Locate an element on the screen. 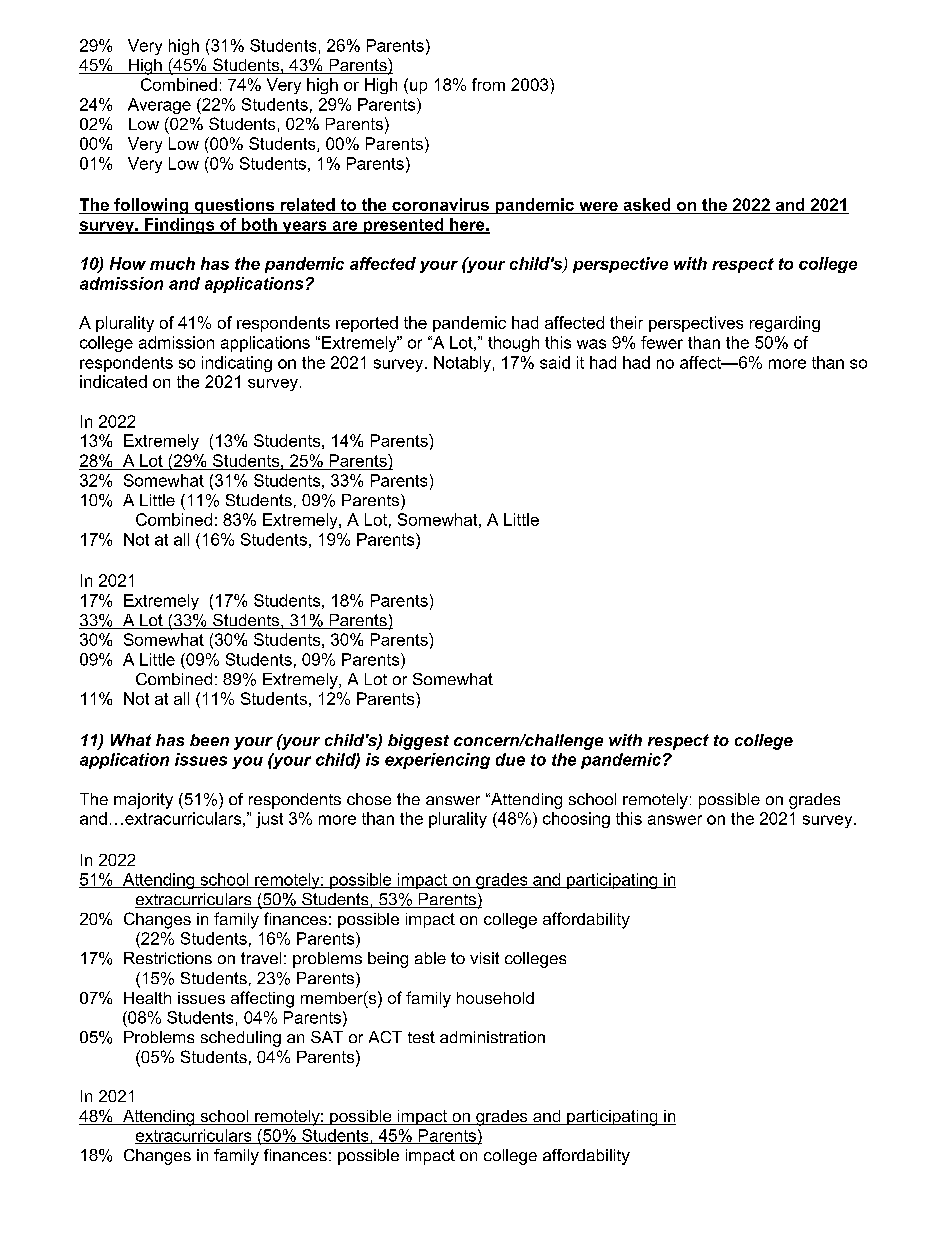 This screenshot has height=1233, width=952. much is located at coordinates (172, 263).
